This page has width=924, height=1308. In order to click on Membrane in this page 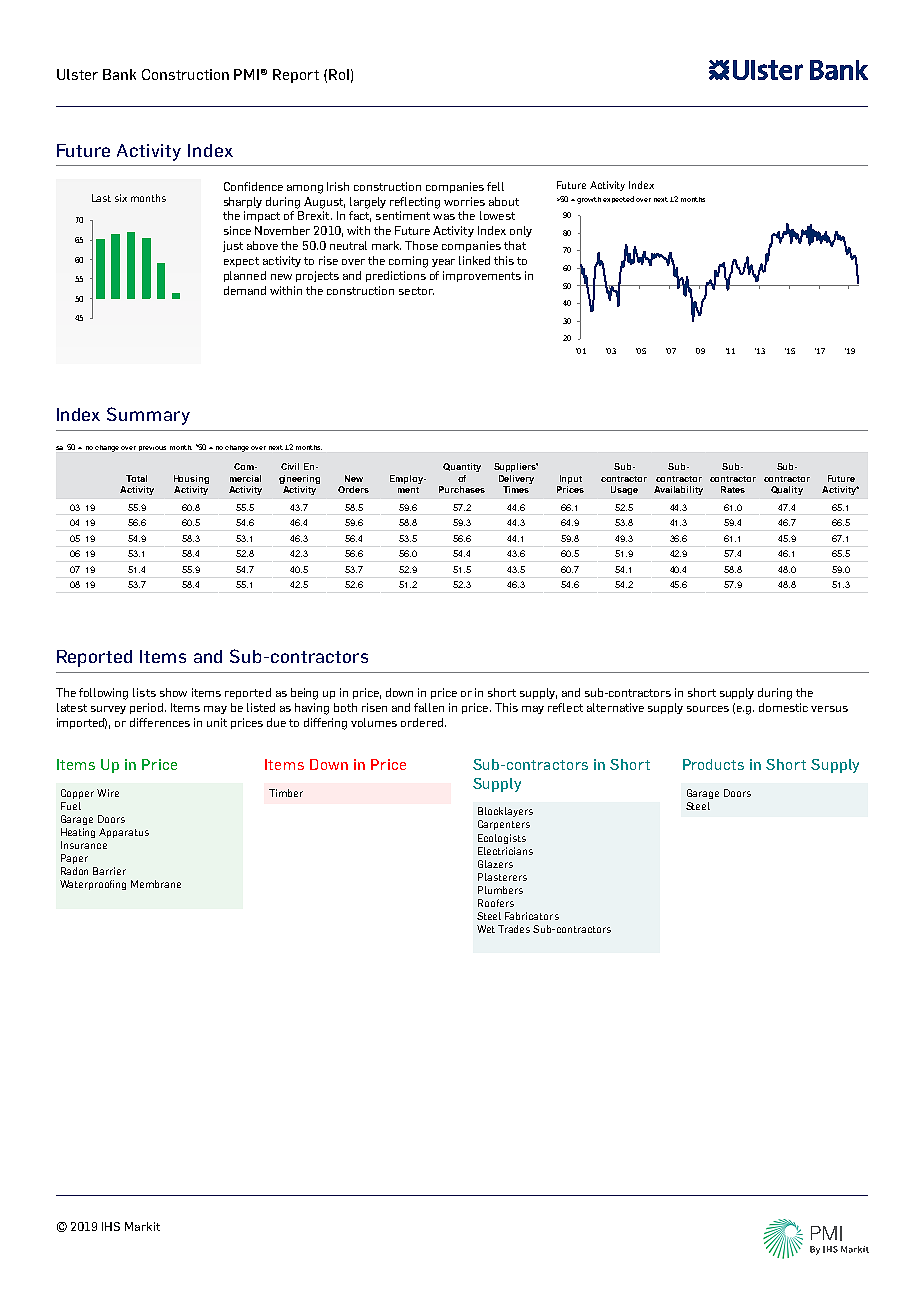, I will do `click(156, 884)`.
